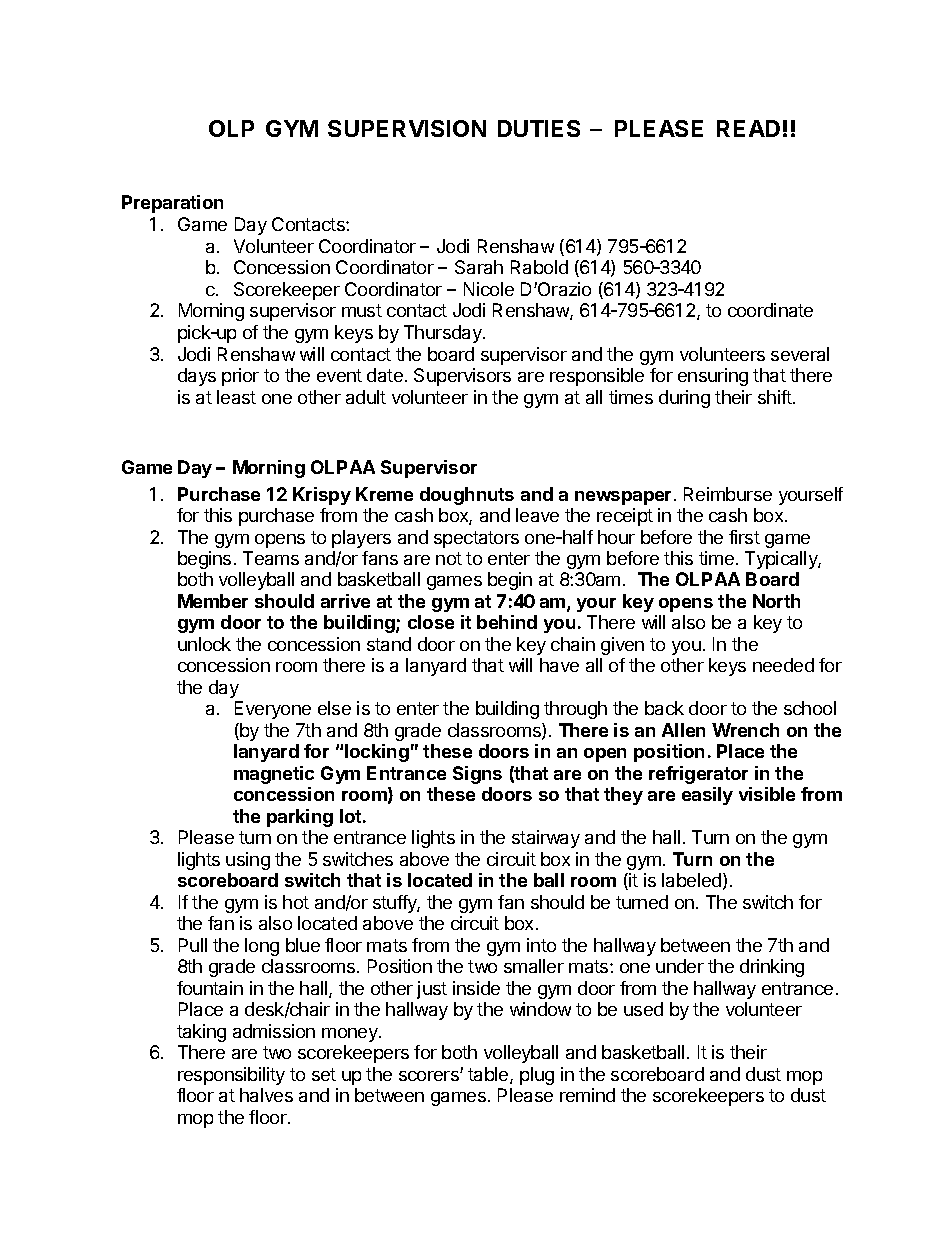  What do you see at coordinates (172, 204) in the screenshot?
I see `Preparation` at bounding box center [172, 204].
